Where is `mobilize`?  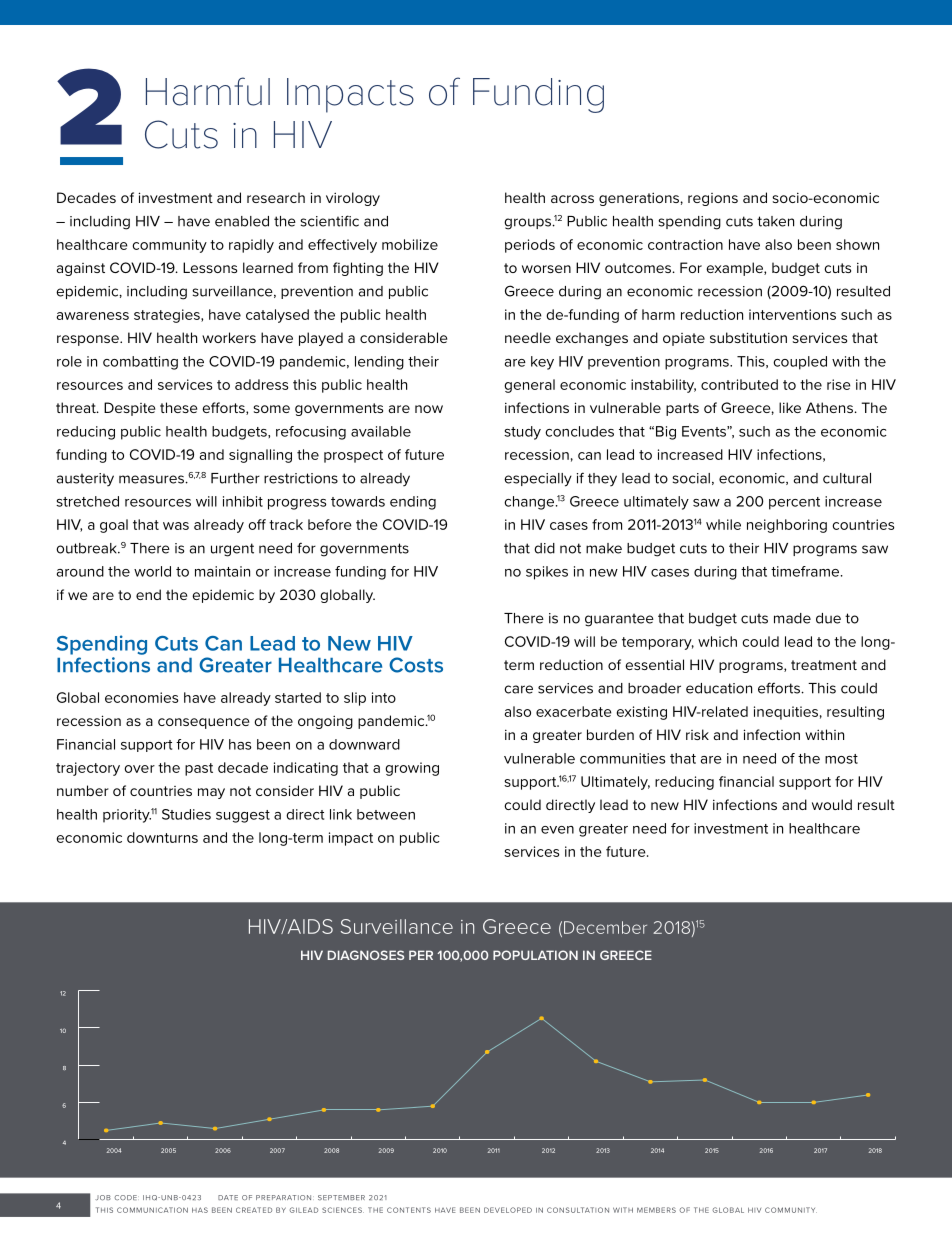 mobilize is located at coordinates (410, 244).
